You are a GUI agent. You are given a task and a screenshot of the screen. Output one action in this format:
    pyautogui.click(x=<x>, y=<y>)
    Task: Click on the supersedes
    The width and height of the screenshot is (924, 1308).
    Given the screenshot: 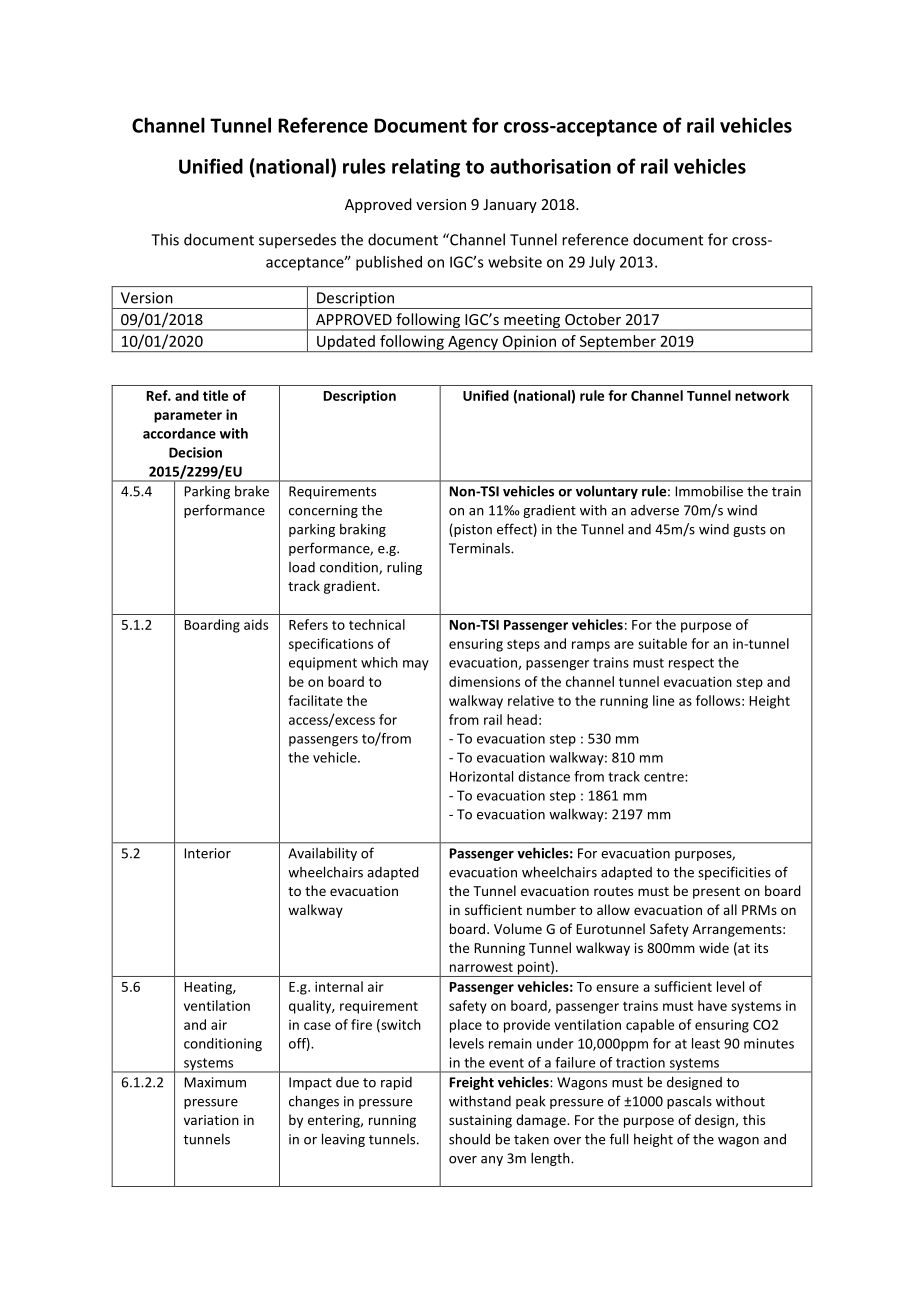 What is the action you would take?
    pyautogui.click(x=297, y=240)
